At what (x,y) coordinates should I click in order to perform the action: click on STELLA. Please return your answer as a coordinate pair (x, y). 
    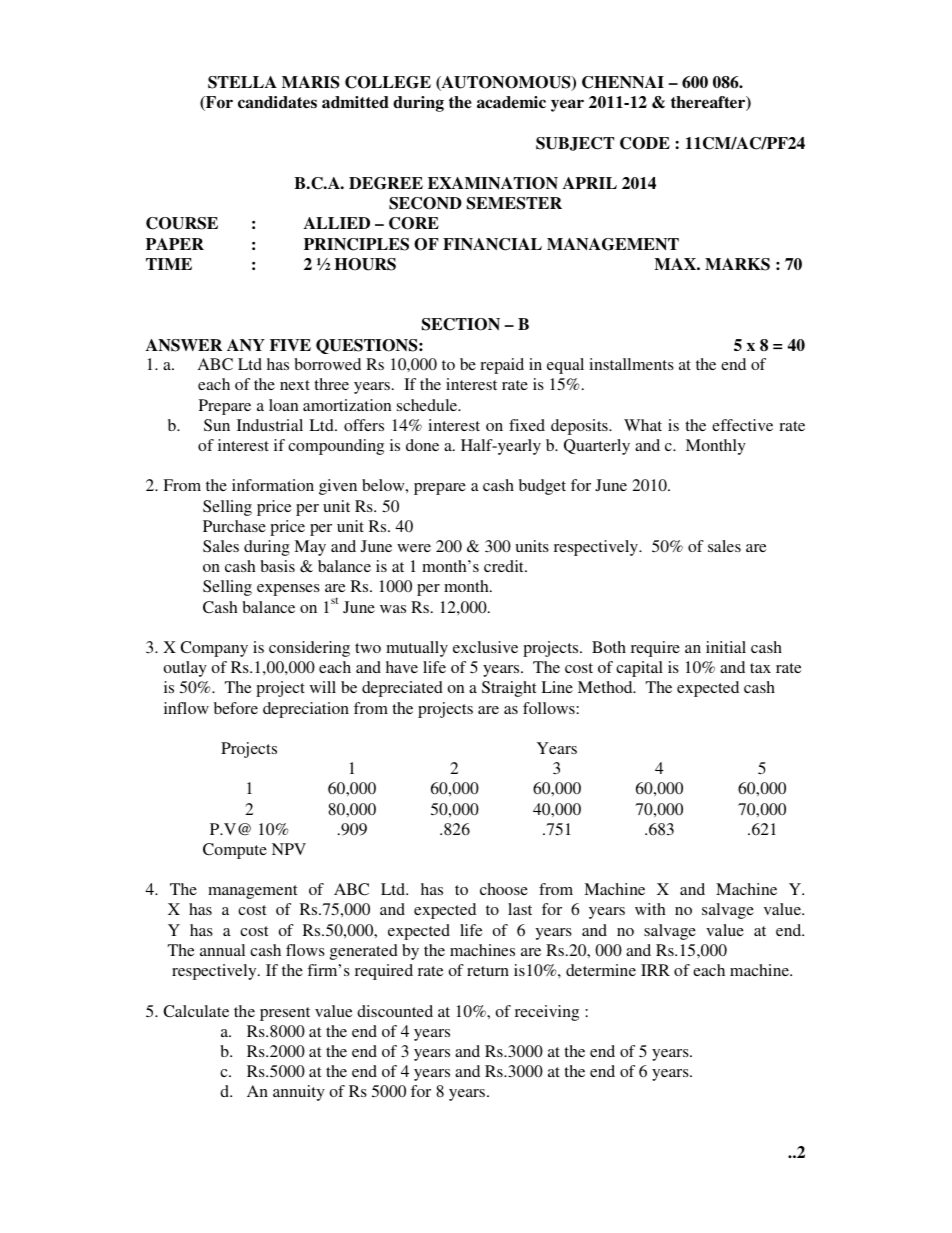
    Looking at the image, I should click on (242, 82).
